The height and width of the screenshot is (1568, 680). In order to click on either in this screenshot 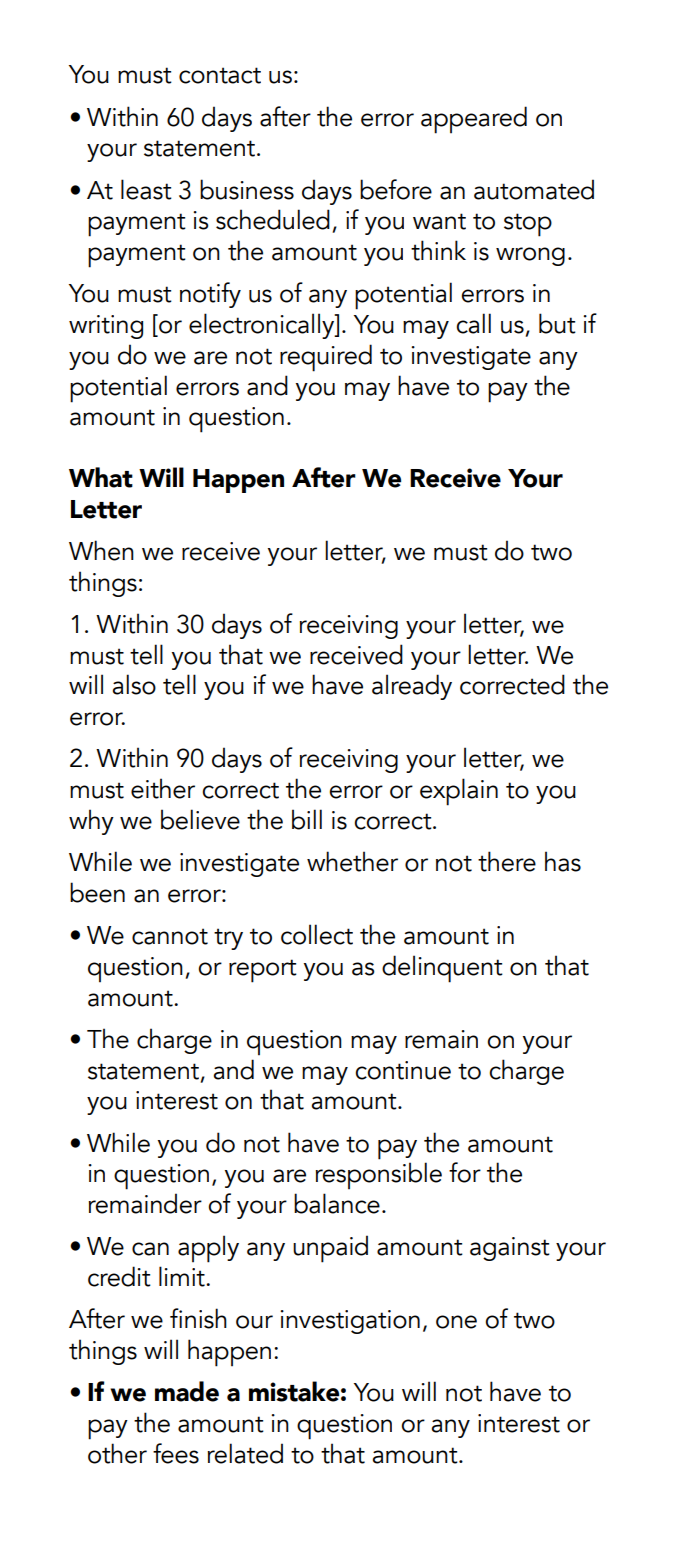, I will do `click(163, 788)`.
